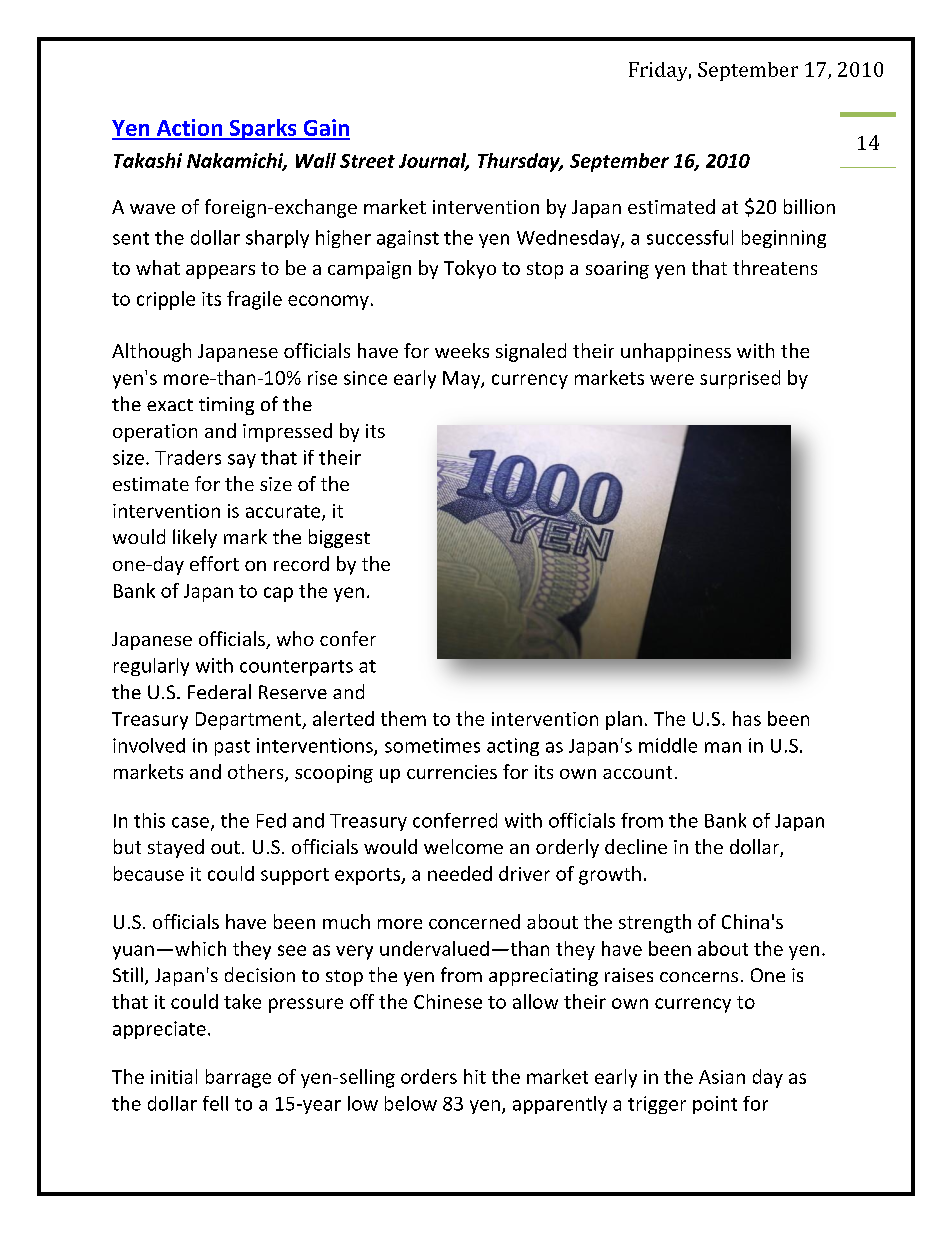 The height and width of the image is (1233, 952). What do you see at coordinates (148, 160) in the image?
I see `Takashi` at bounding box center [148, 160].
